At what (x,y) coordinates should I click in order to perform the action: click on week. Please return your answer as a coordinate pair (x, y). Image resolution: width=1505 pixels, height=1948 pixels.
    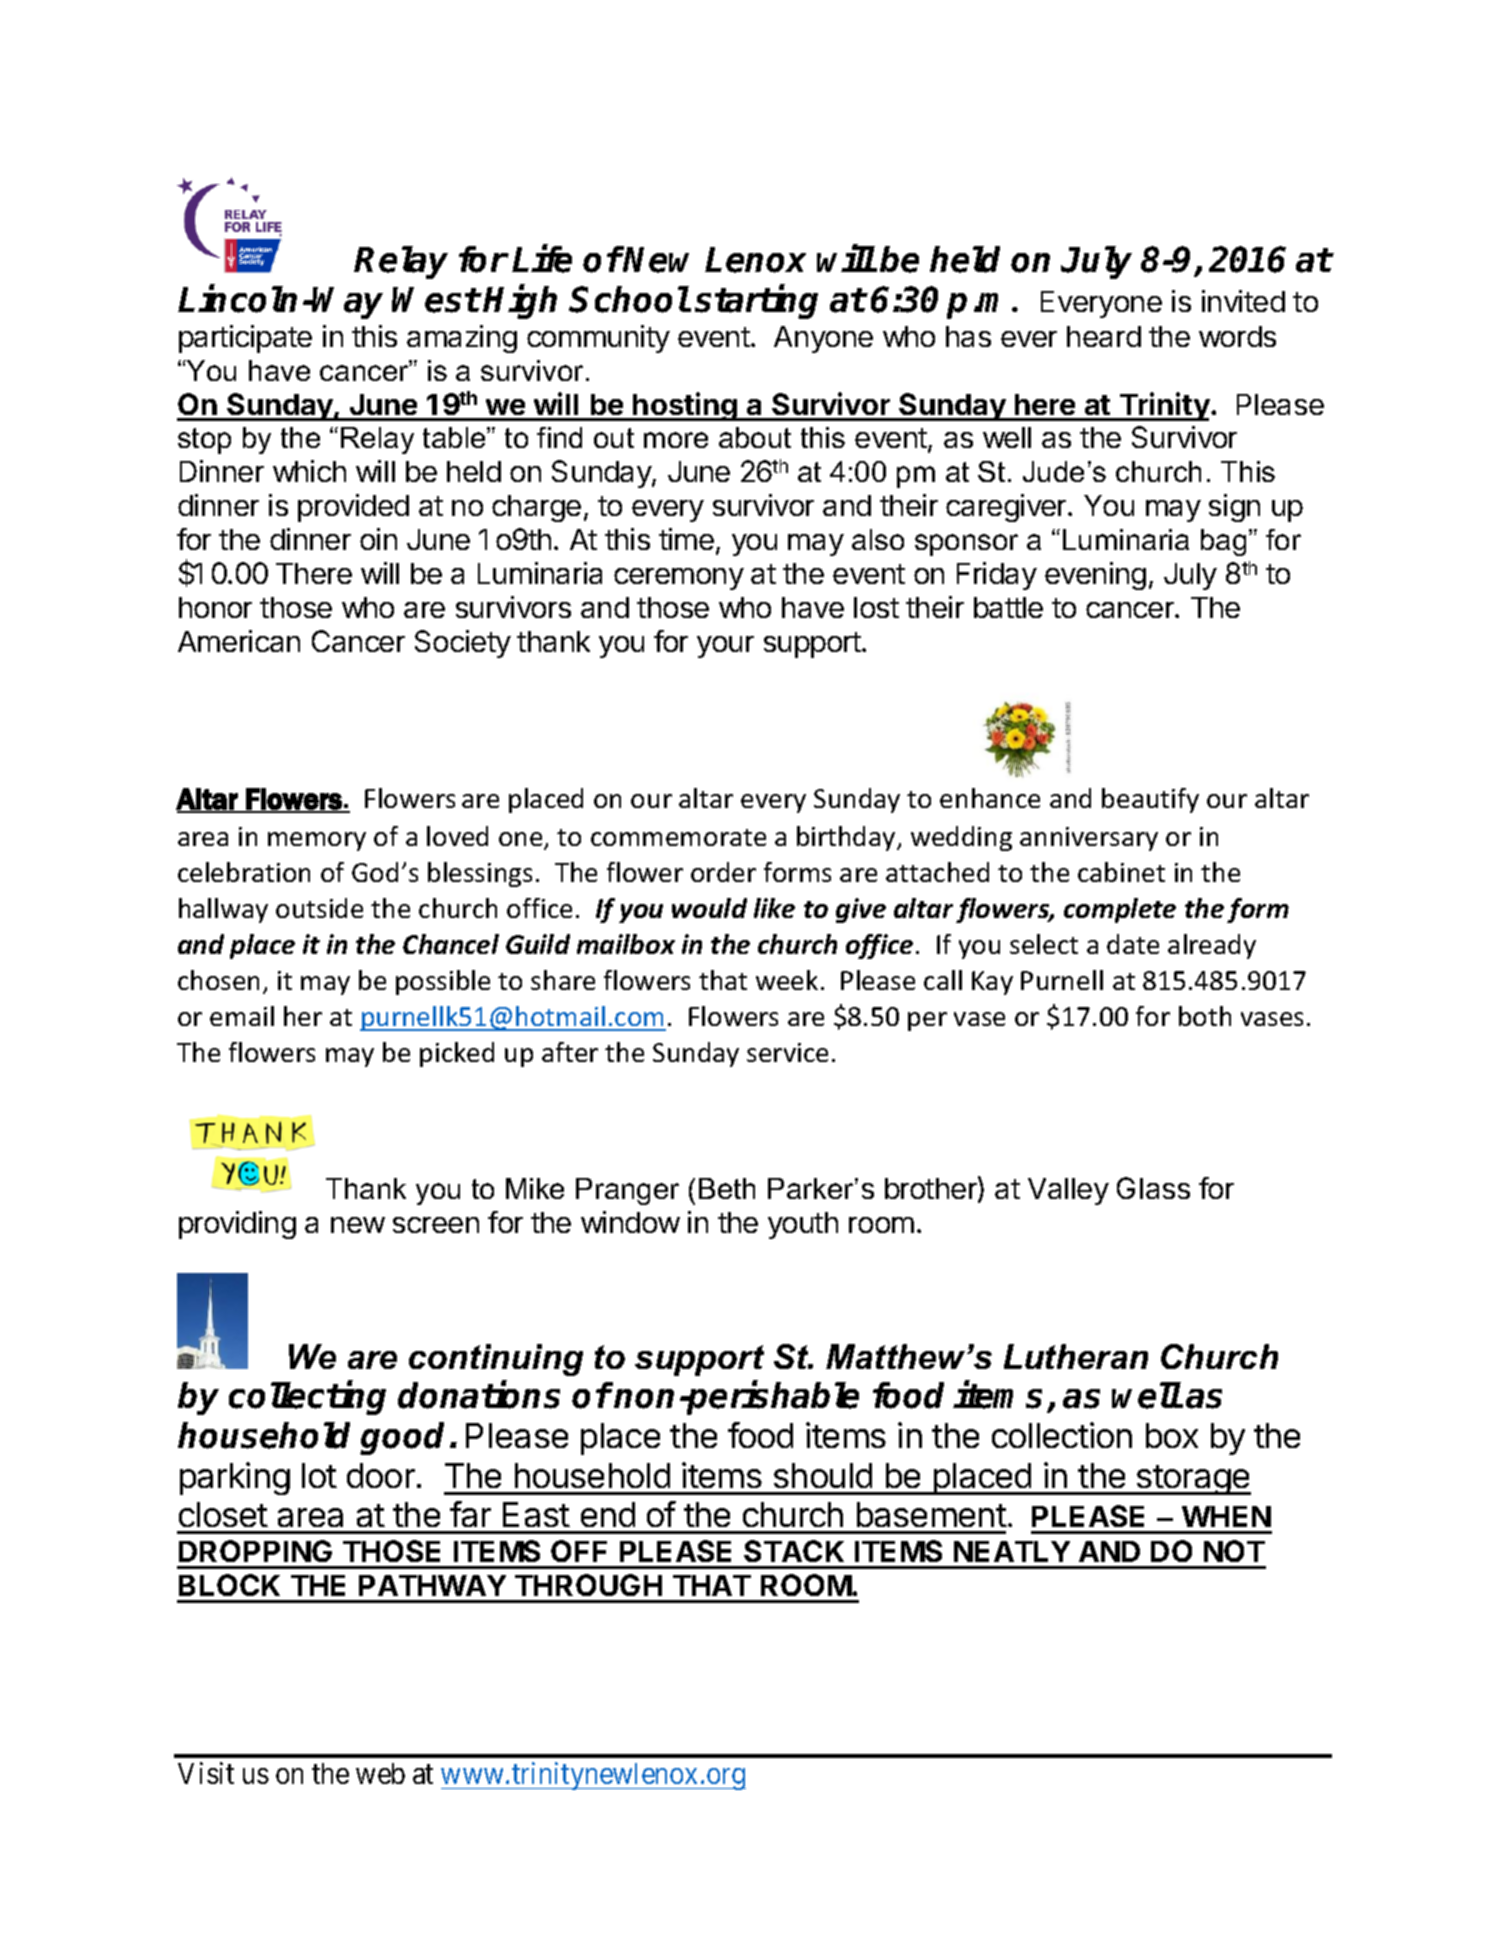
    Looking at the image, I should click on (787, 980).
